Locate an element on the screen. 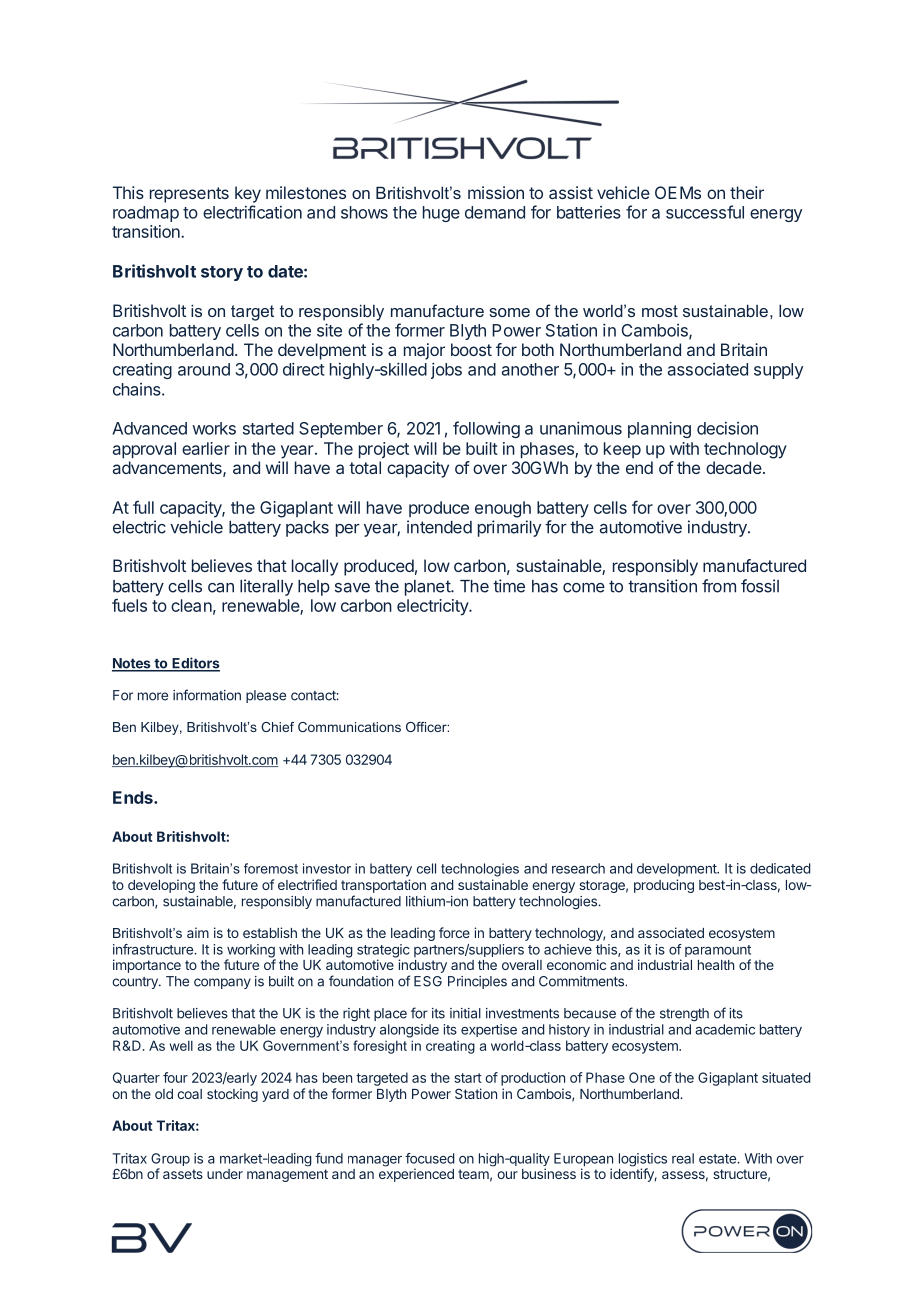 This screenshot has width=924, height=1308. paramount is located at coordinates (718, 952).
